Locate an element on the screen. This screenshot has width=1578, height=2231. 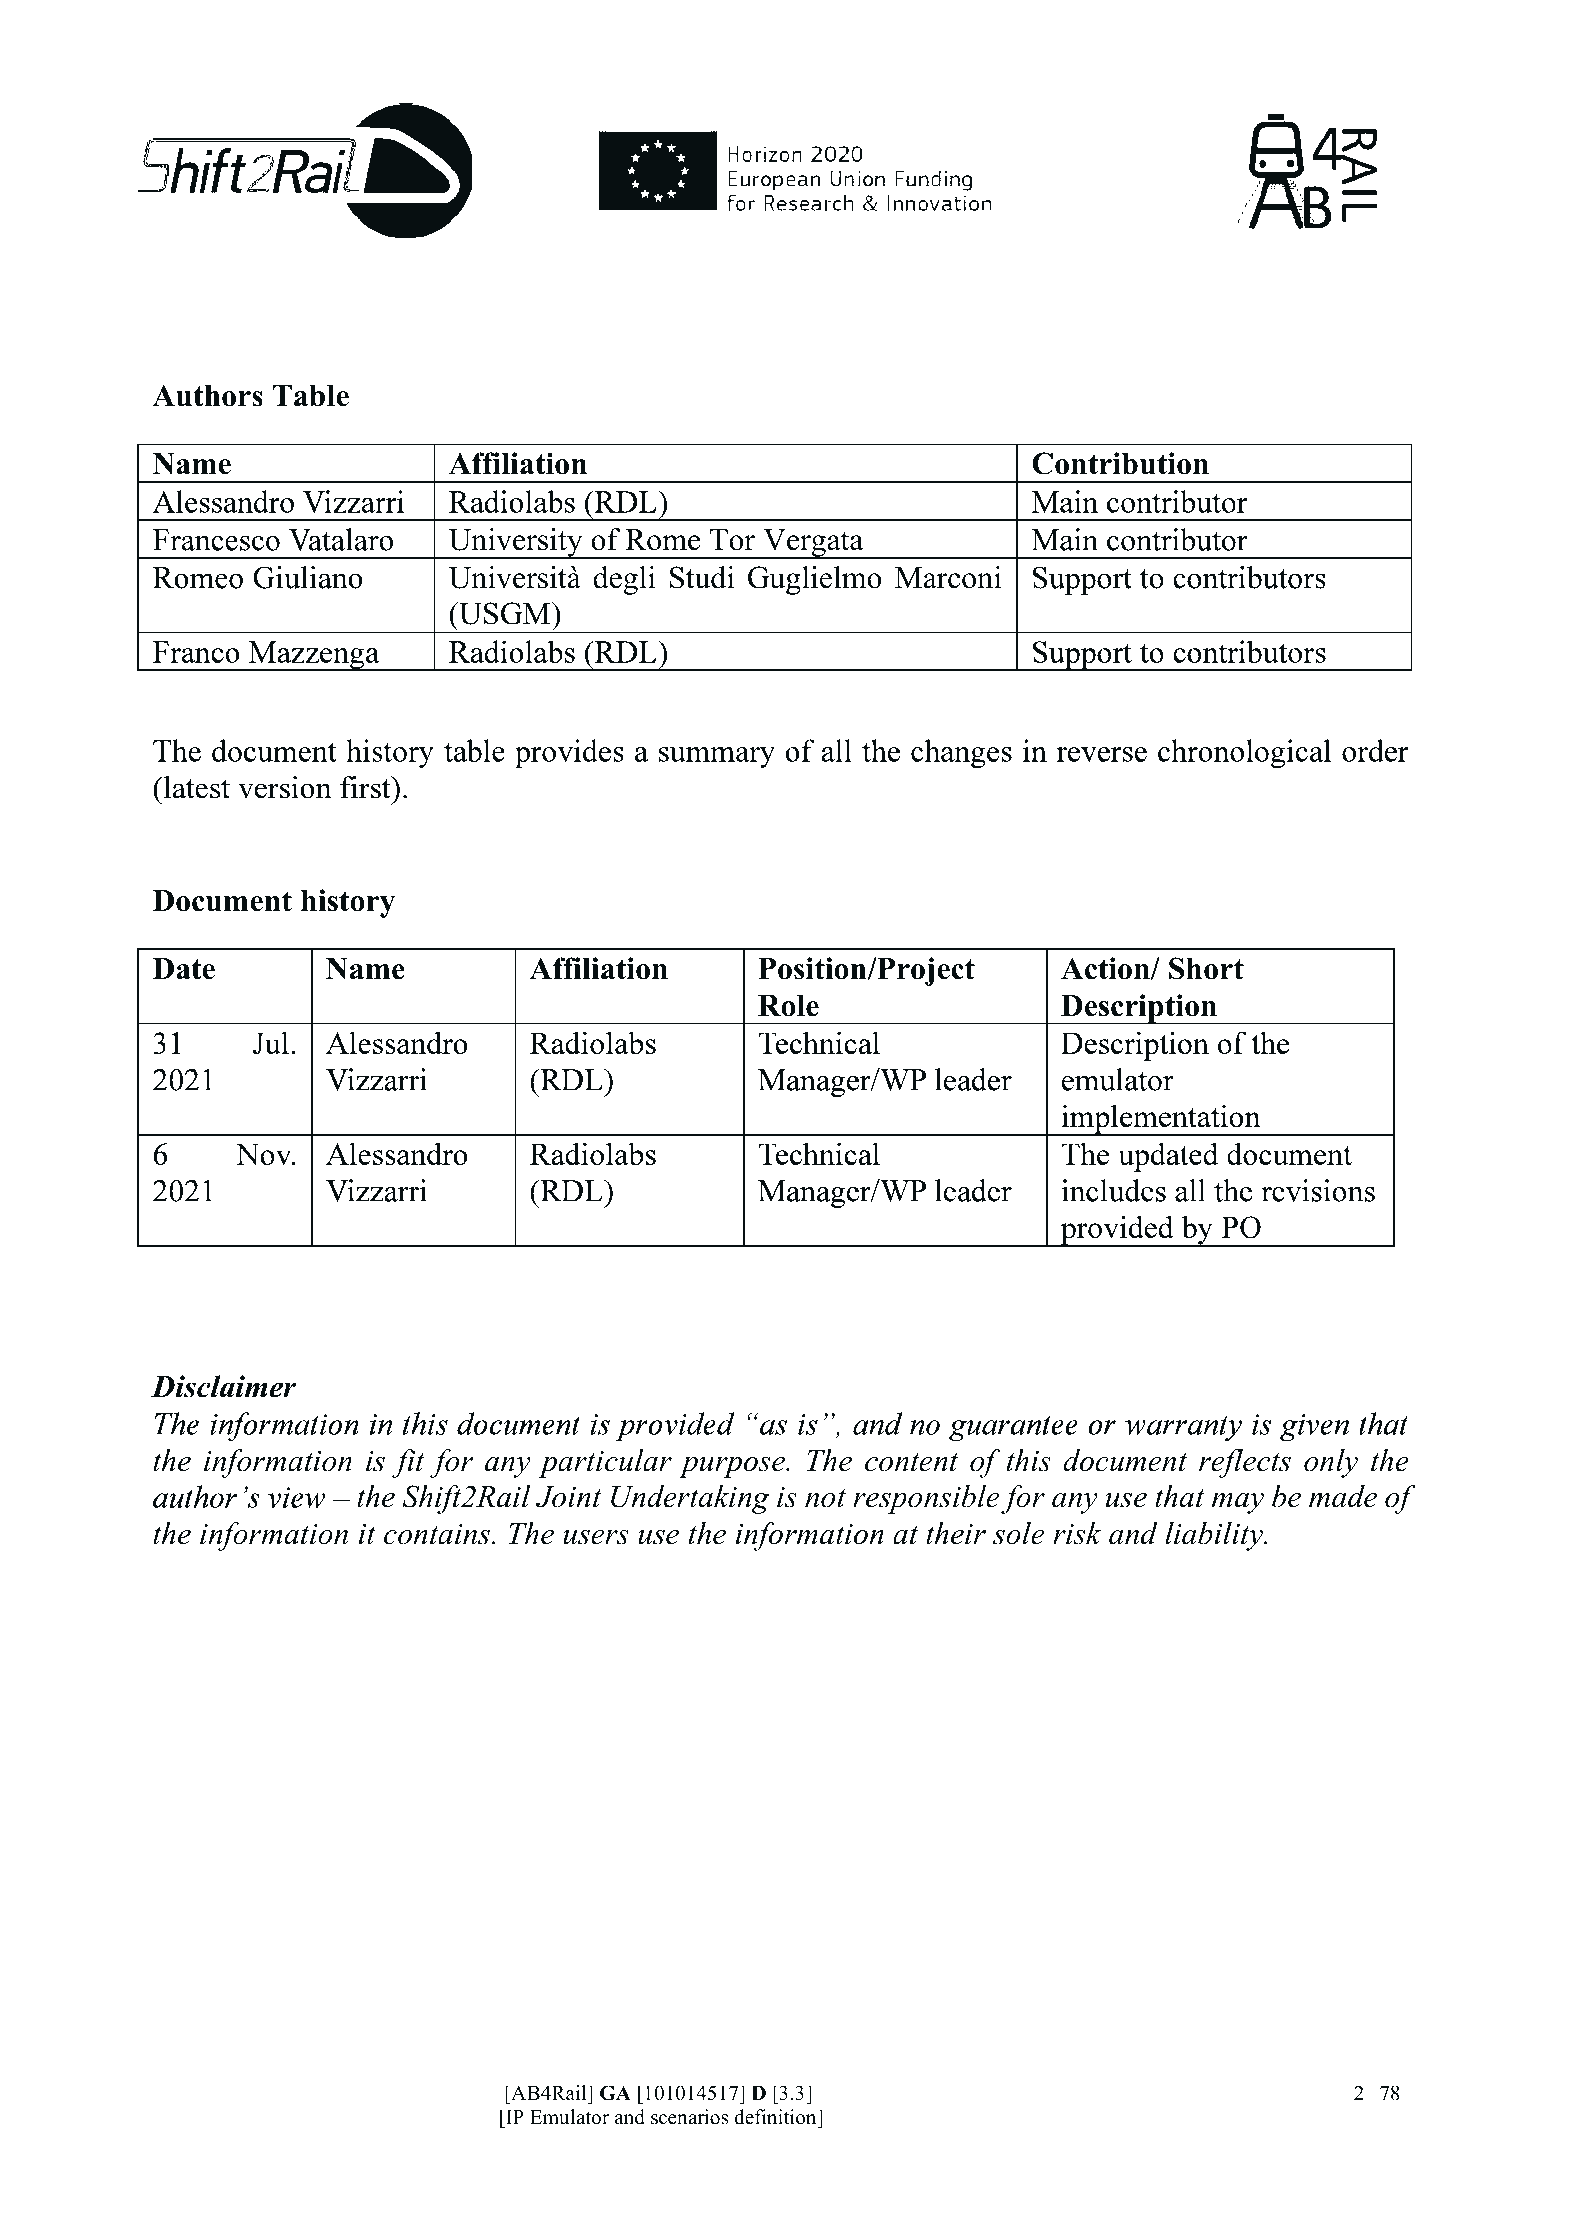
Rome is located at coordinates (662, 540).
